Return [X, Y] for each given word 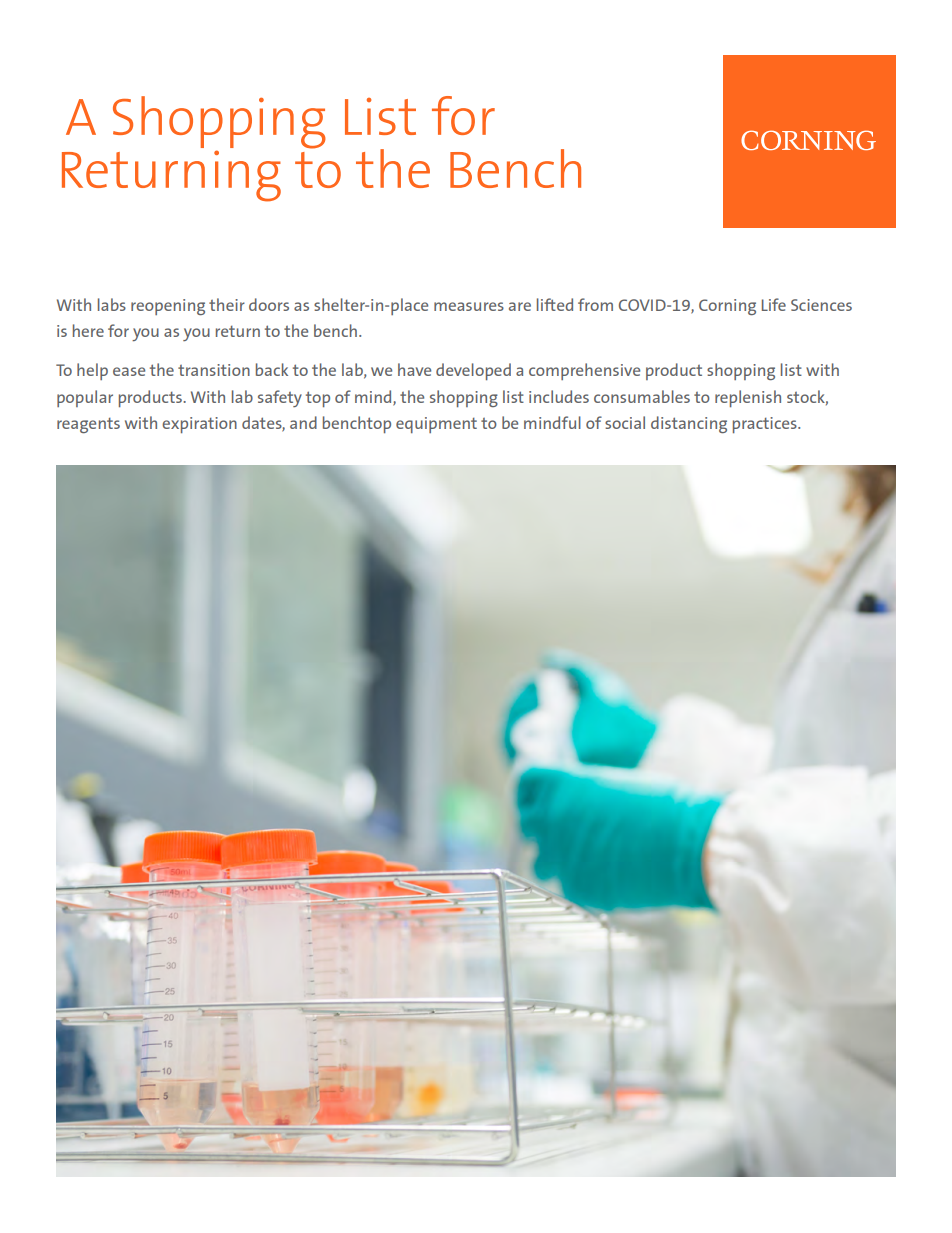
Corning [727, 307]
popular [85, 398]
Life [774, 304]
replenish [748, 398]
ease [129, 371]
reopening [168, 307]
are [520, 306]
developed [473, 371]
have [414, 369]
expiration [199, 425]
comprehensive [584, 371]
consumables [642, 396]
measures [469, 306]
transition [214, 370]
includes [559, 396]
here [88, 330]
